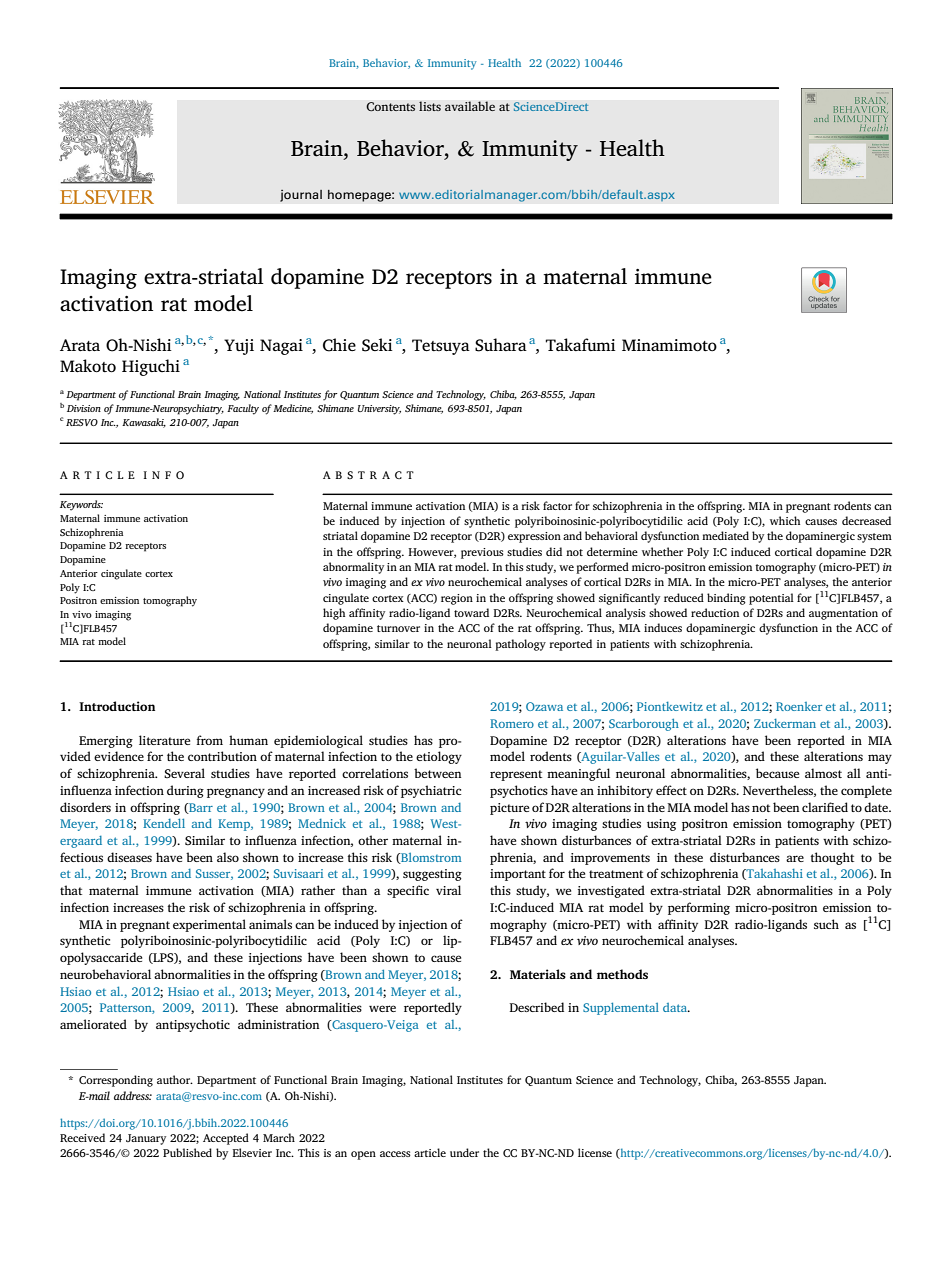 The image size is (952, 1270). I want to click on are, so click(795, 858).
